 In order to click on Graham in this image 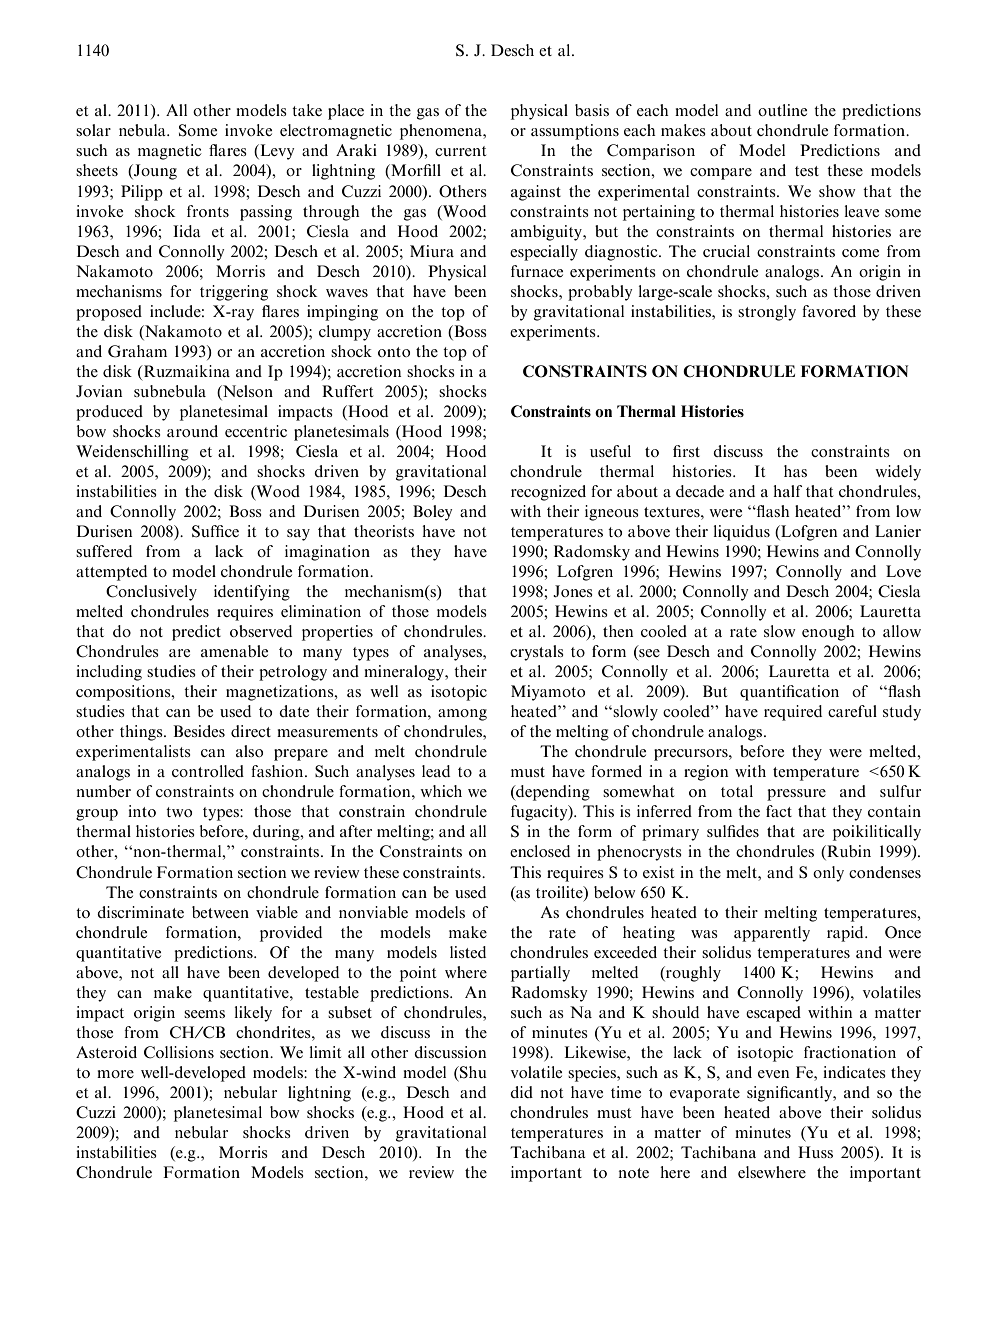, I will do `click(137, 351)`.
